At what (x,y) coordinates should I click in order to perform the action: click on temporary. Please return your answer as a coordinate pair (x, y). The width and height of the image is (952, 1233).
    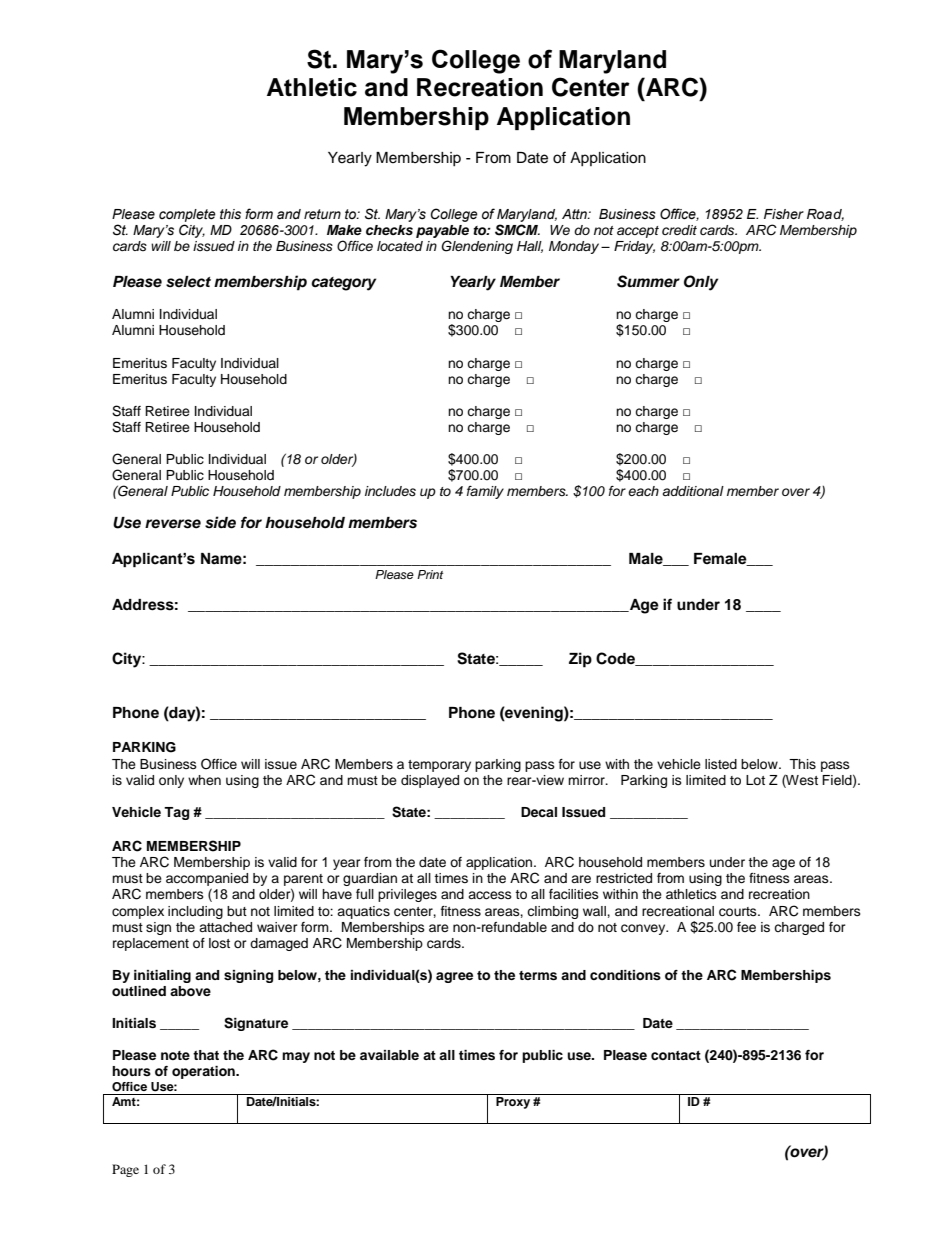
    Looking at the image, I should click on (439, 766).
